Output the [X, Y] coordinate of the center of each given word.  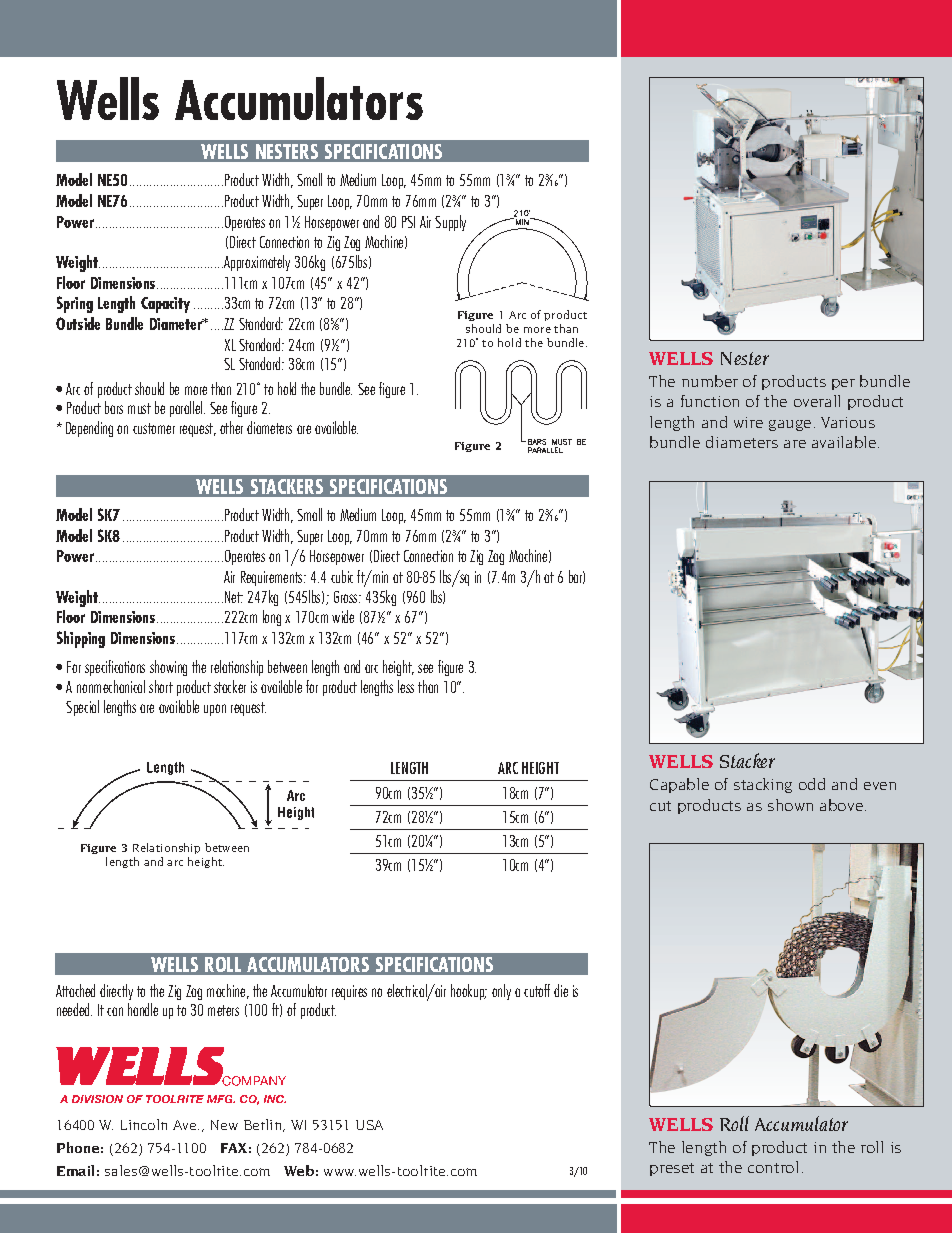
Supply [450, 223]
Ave [186, 1125]
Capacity [165, 305]
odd [812, 784]
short [161, 686]
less [406, 686]
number [710, 381]
